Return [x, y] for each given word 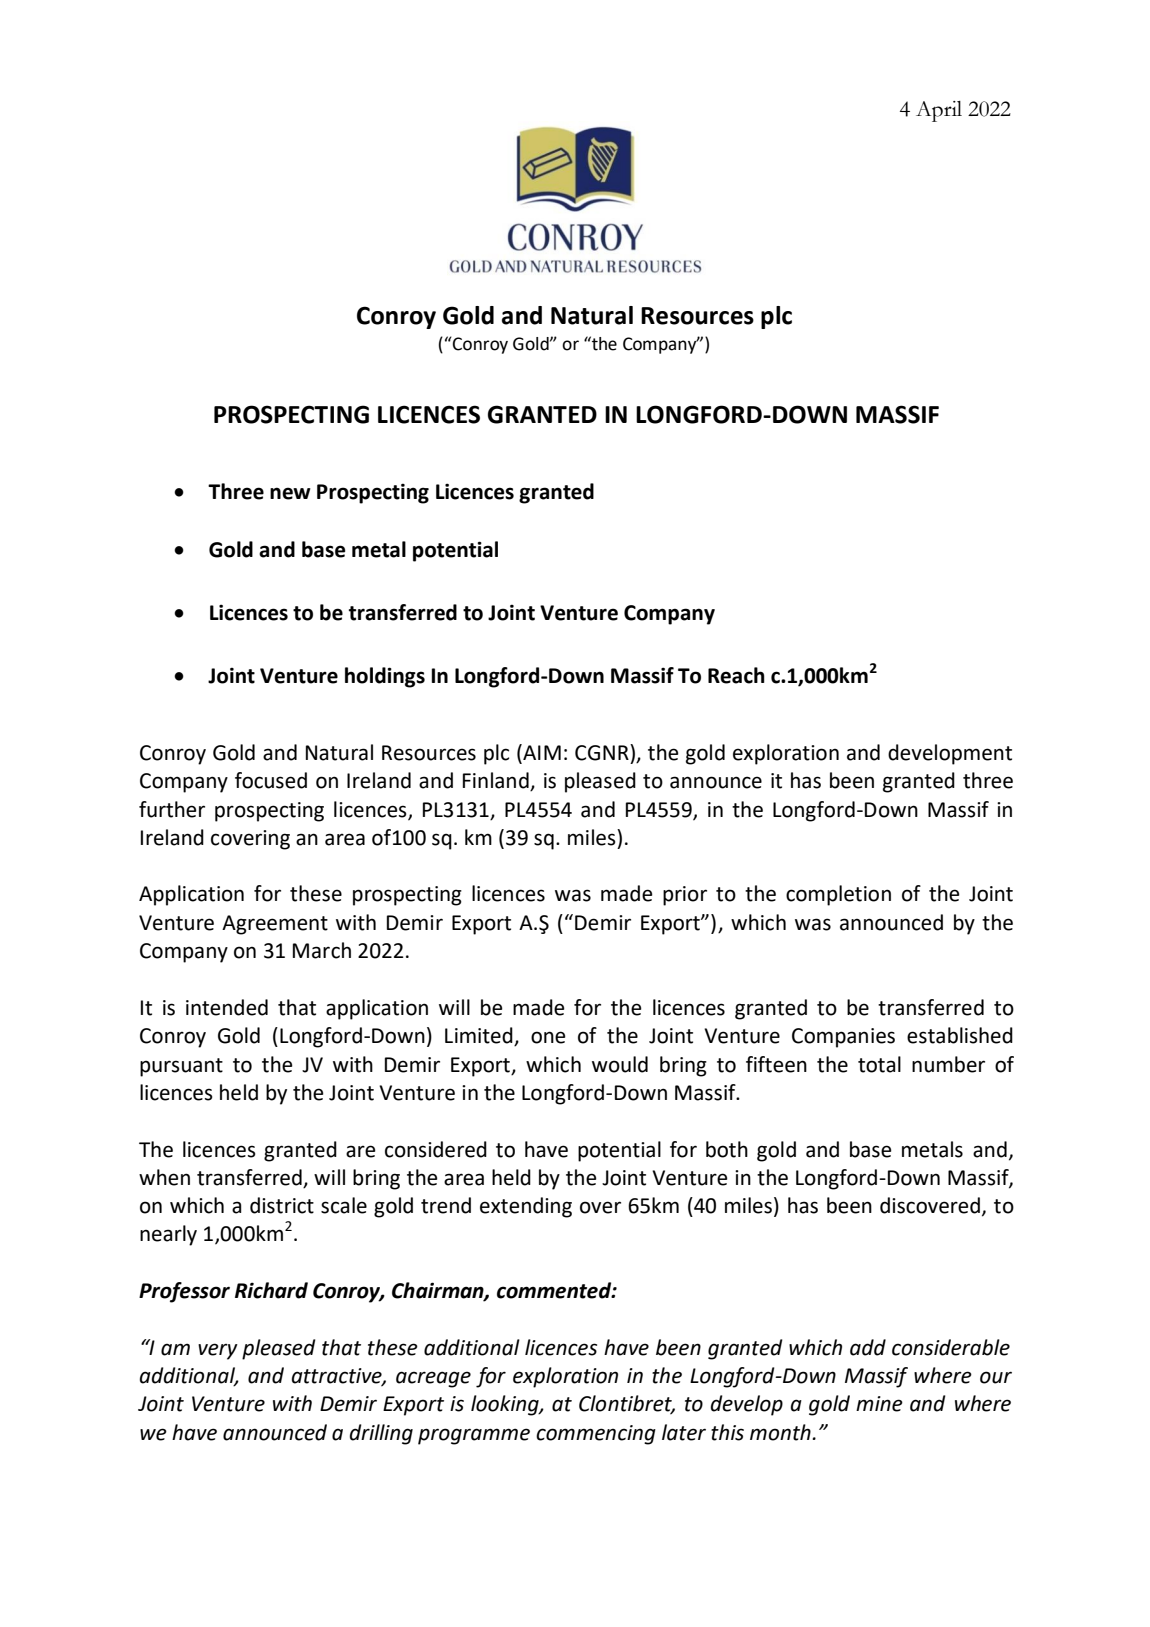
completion [838, 895]
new [290, 493]
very [218, 1351]
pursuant [181, 1067]
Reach [736, 675]
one [548, 1037]
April [939, 111]
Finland [497, 781]
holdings [385, 677]
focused [271, 780]
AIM [541, 752]
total [879, 1064]
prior [685, 896]
